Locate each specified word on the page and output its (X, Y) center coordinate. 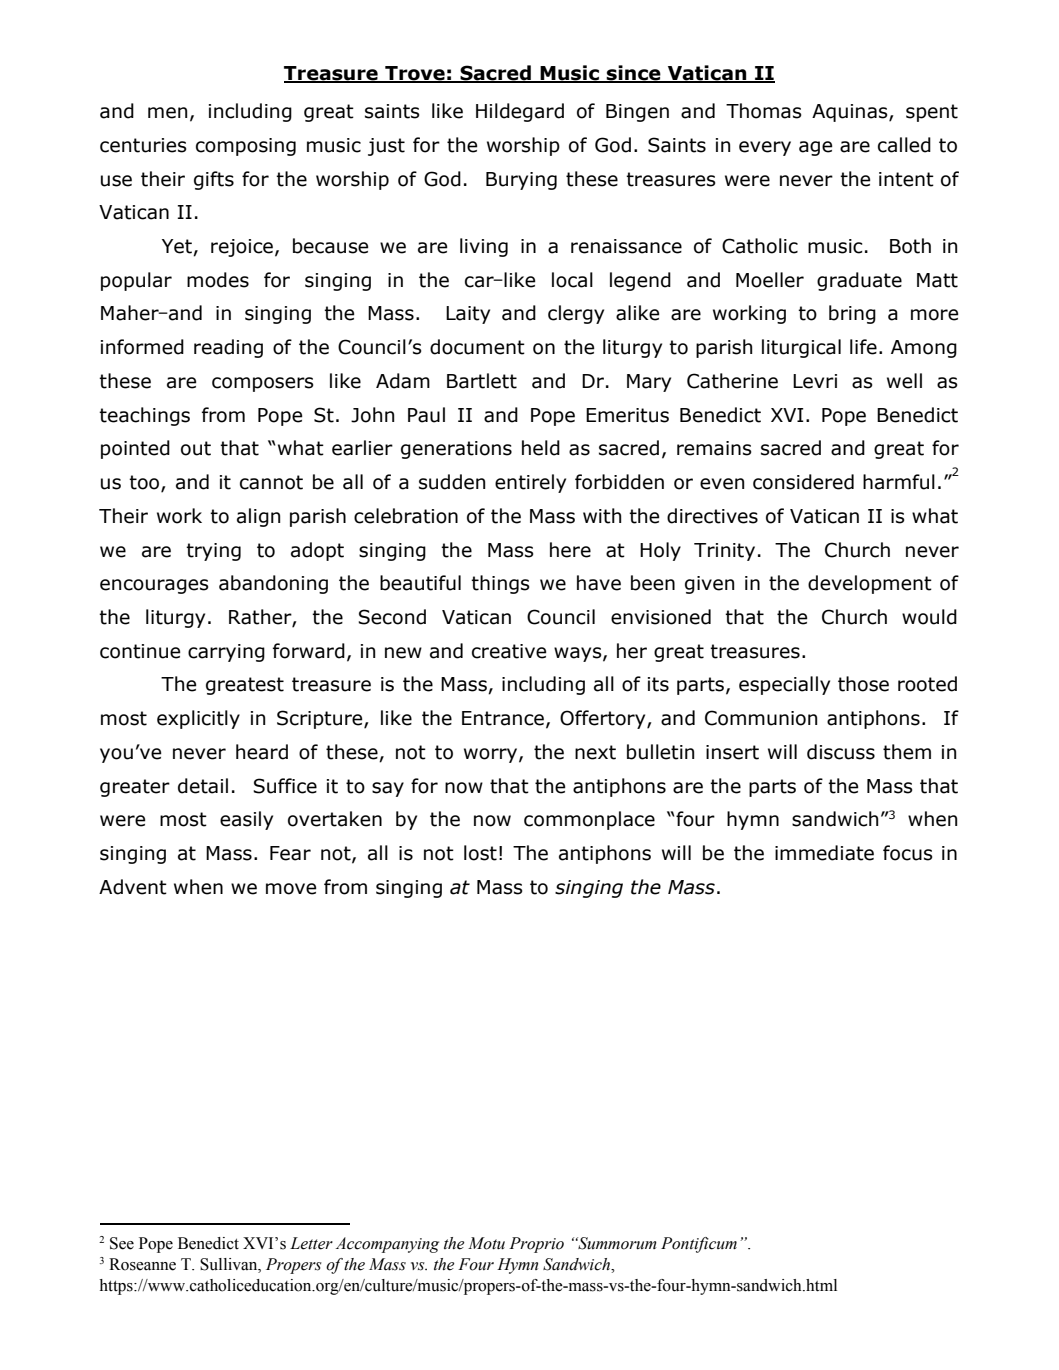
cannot (271, 482)
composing (246, 147)
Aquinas (851, 113)
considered (803, 482)
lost (480, 853)
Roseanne (142, 1264)
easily (246, 820)
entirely (530, 483)
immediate (824, 853)
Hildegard (520, 112)
